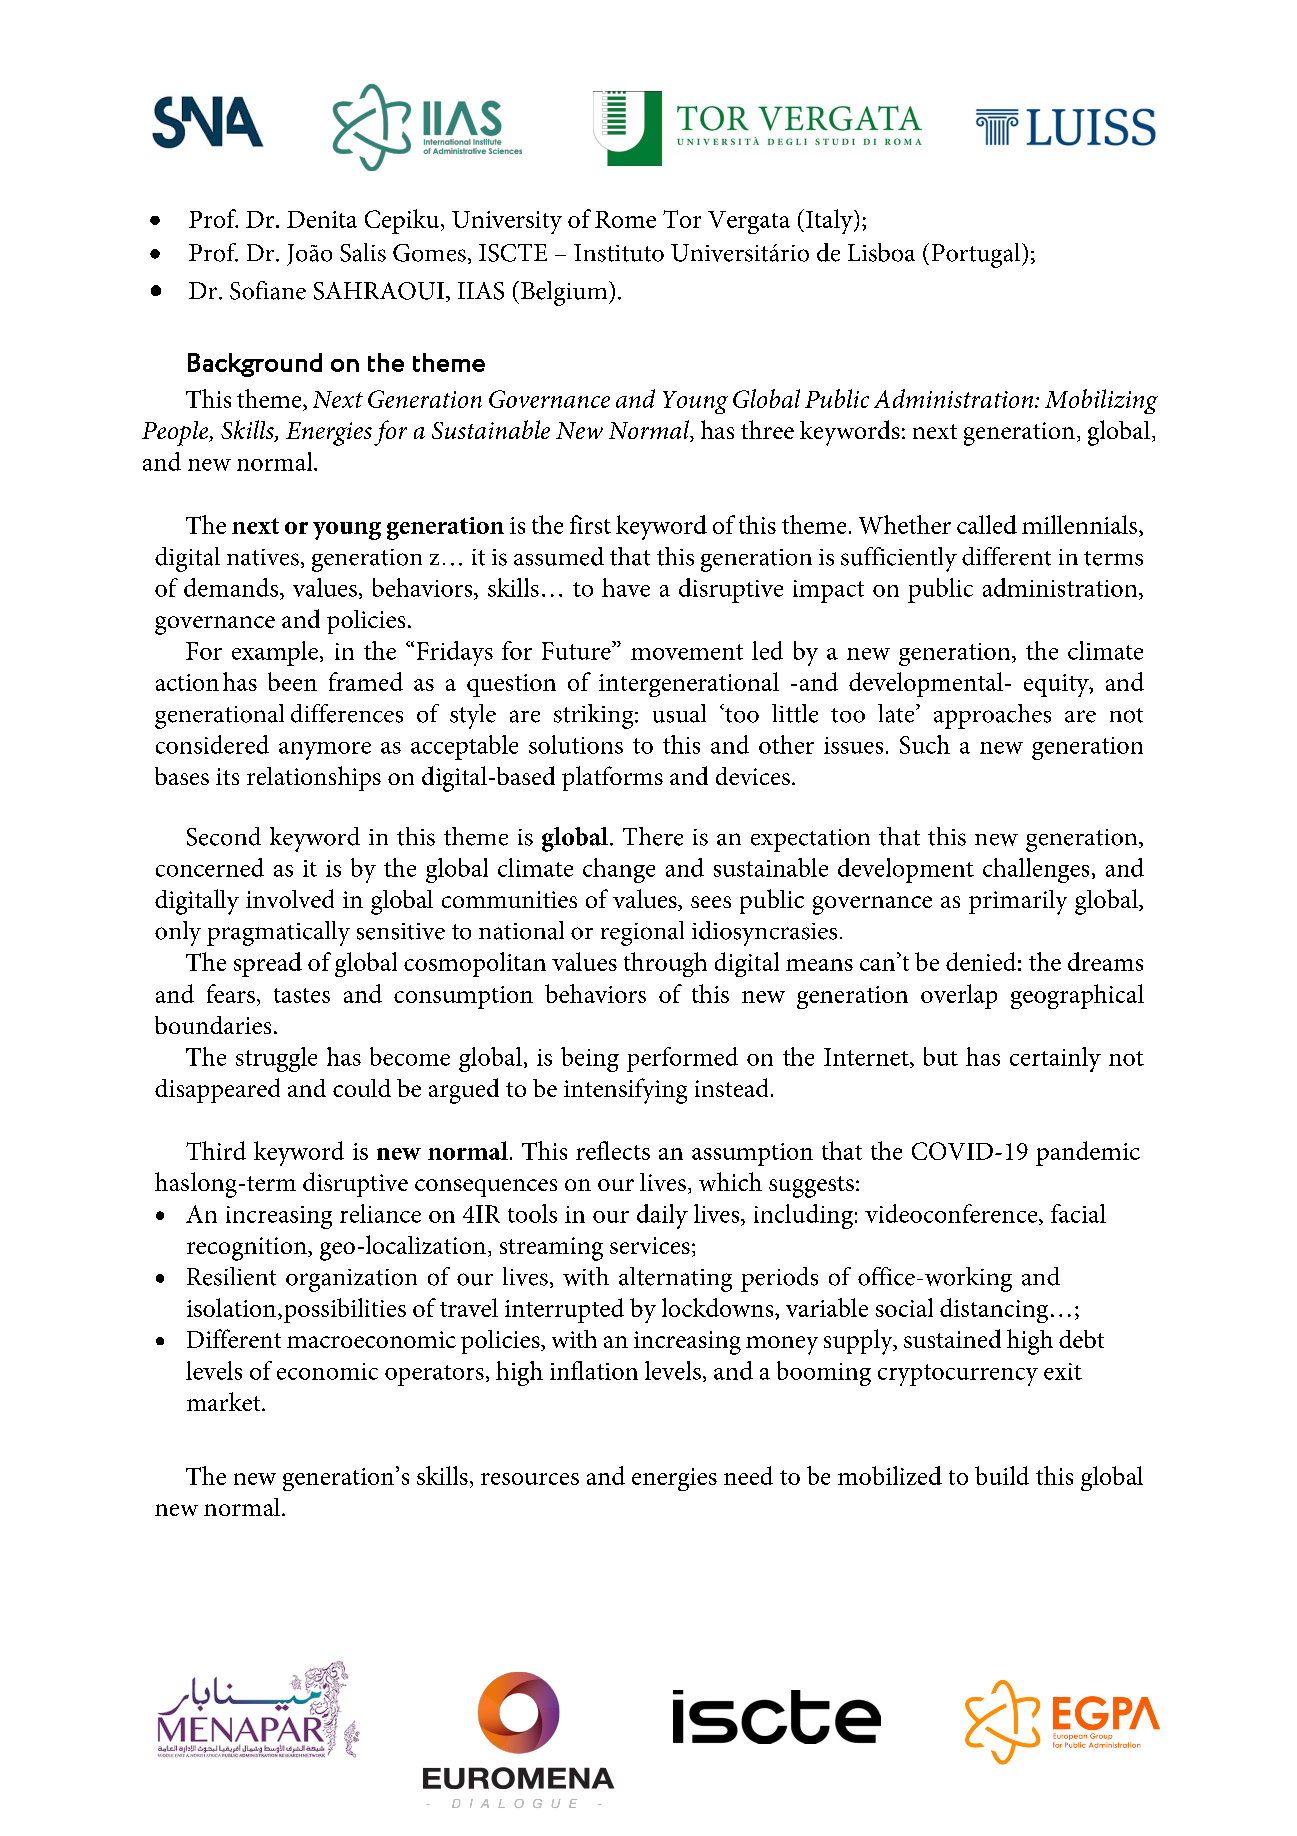 This image has width=1297, height=1836. I want to click on inflation, so click(594, 1370).
